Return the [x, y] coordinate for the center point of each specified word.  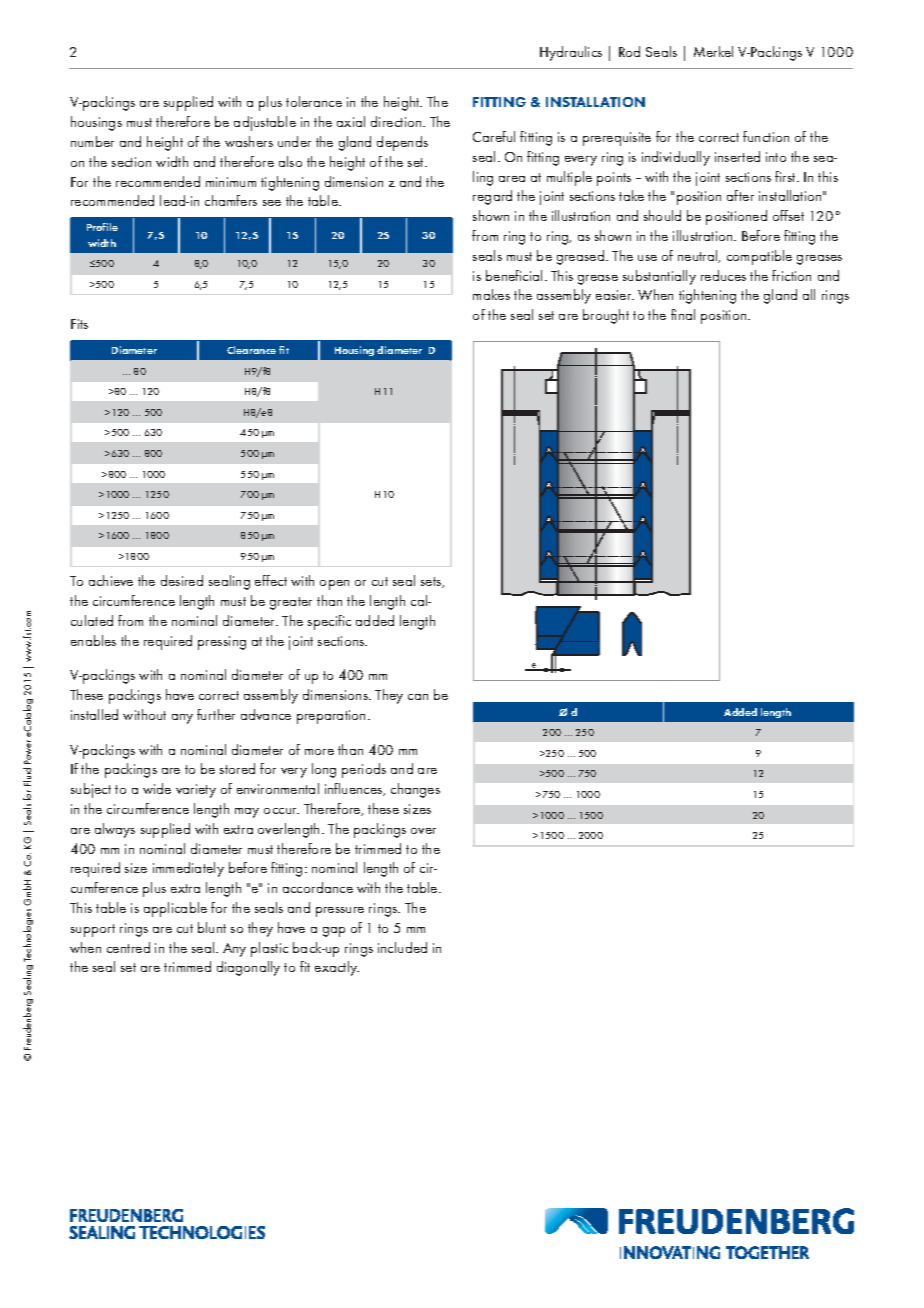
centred [128, 947]
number [92, 141]
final [683, 314]
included [402, 947]
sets [432, 582]
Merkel [713, 51]
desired [182, 580]
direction [397, 121]
